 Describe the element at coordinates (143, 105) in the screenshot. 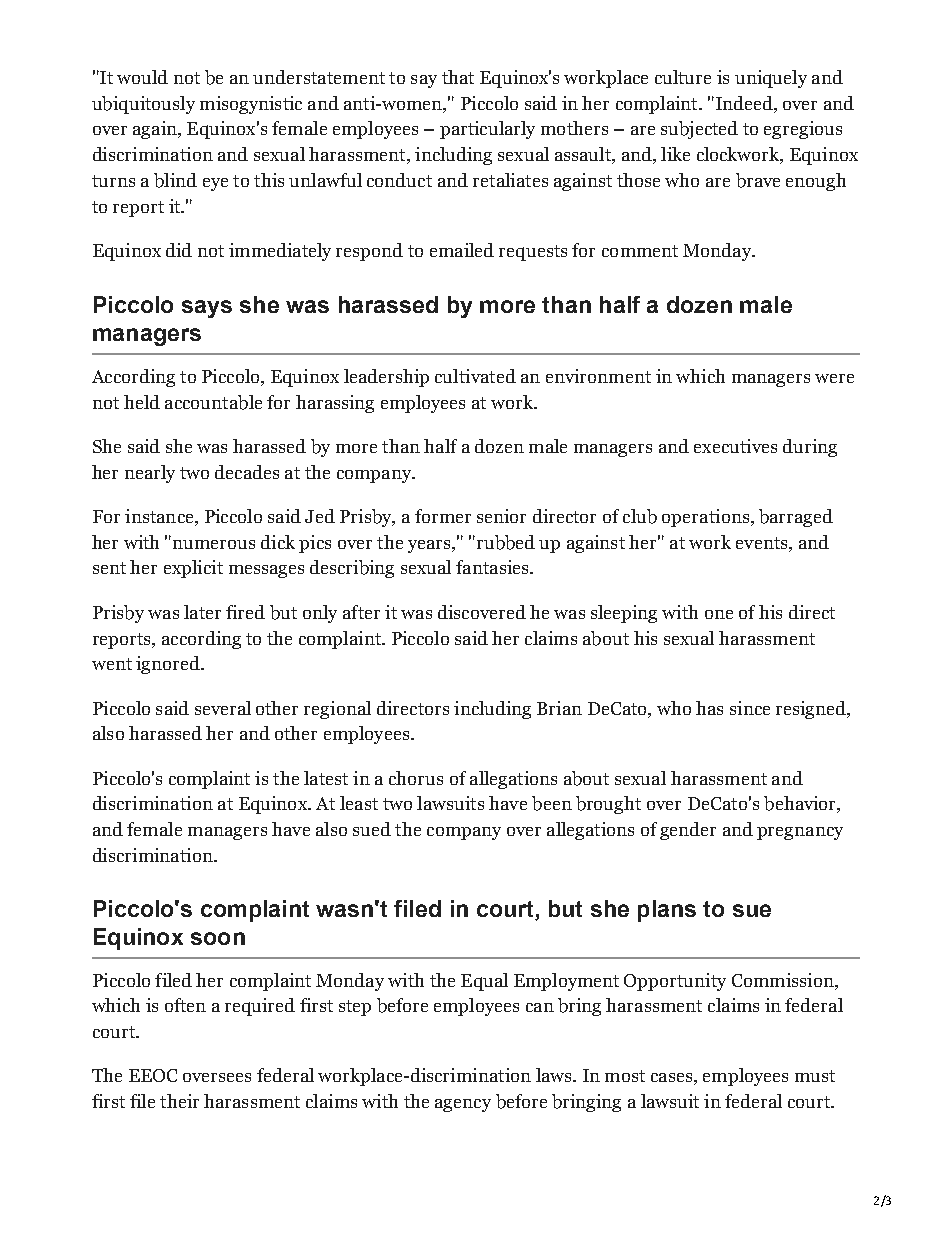

I see `ubiquitously` at that location.
